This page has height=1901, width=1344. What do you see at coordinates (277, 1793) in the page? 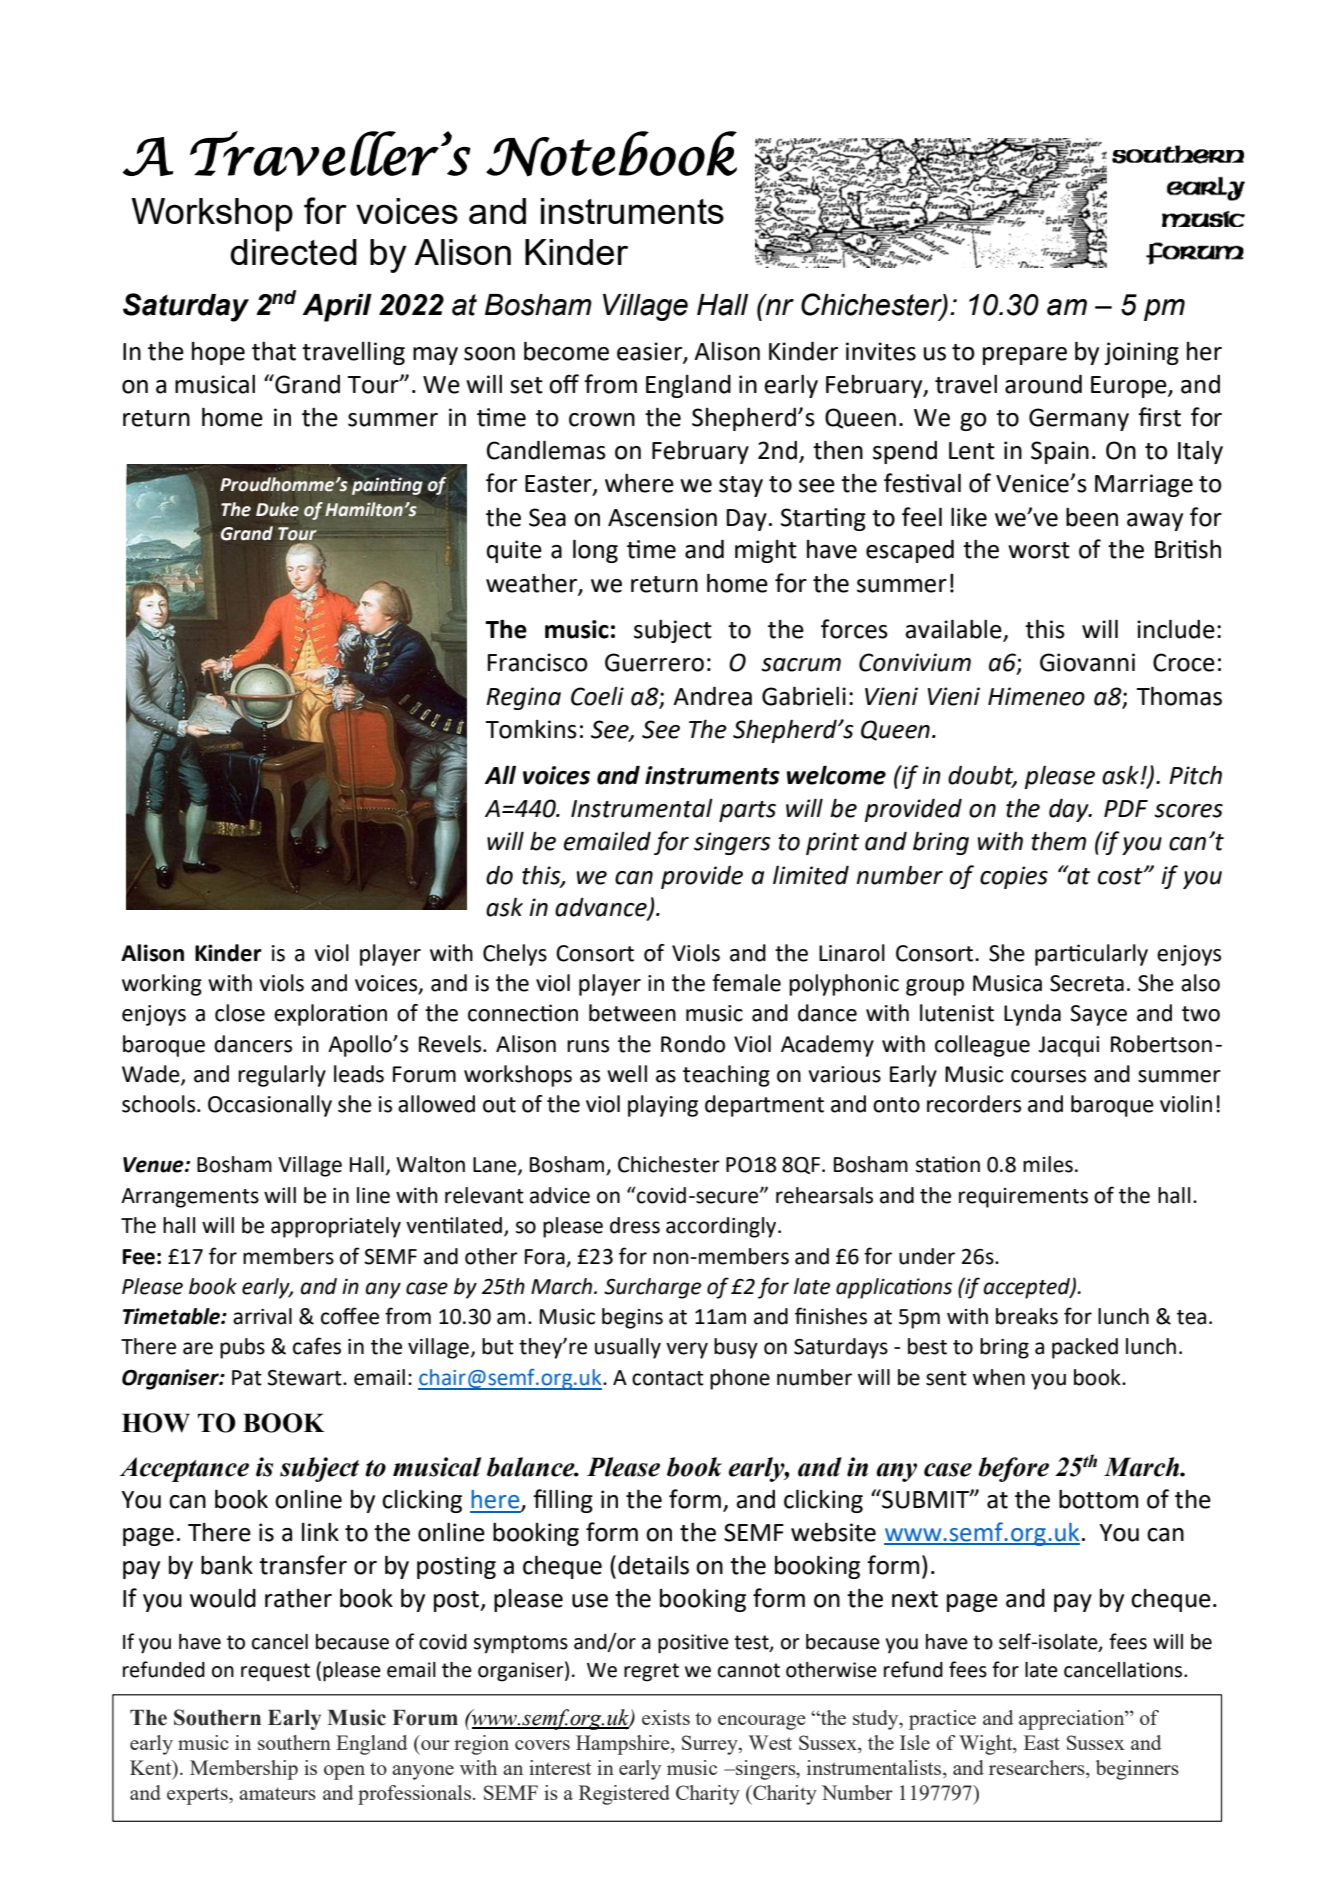
I see `amateurs` at bounding box center [277, 1793].
